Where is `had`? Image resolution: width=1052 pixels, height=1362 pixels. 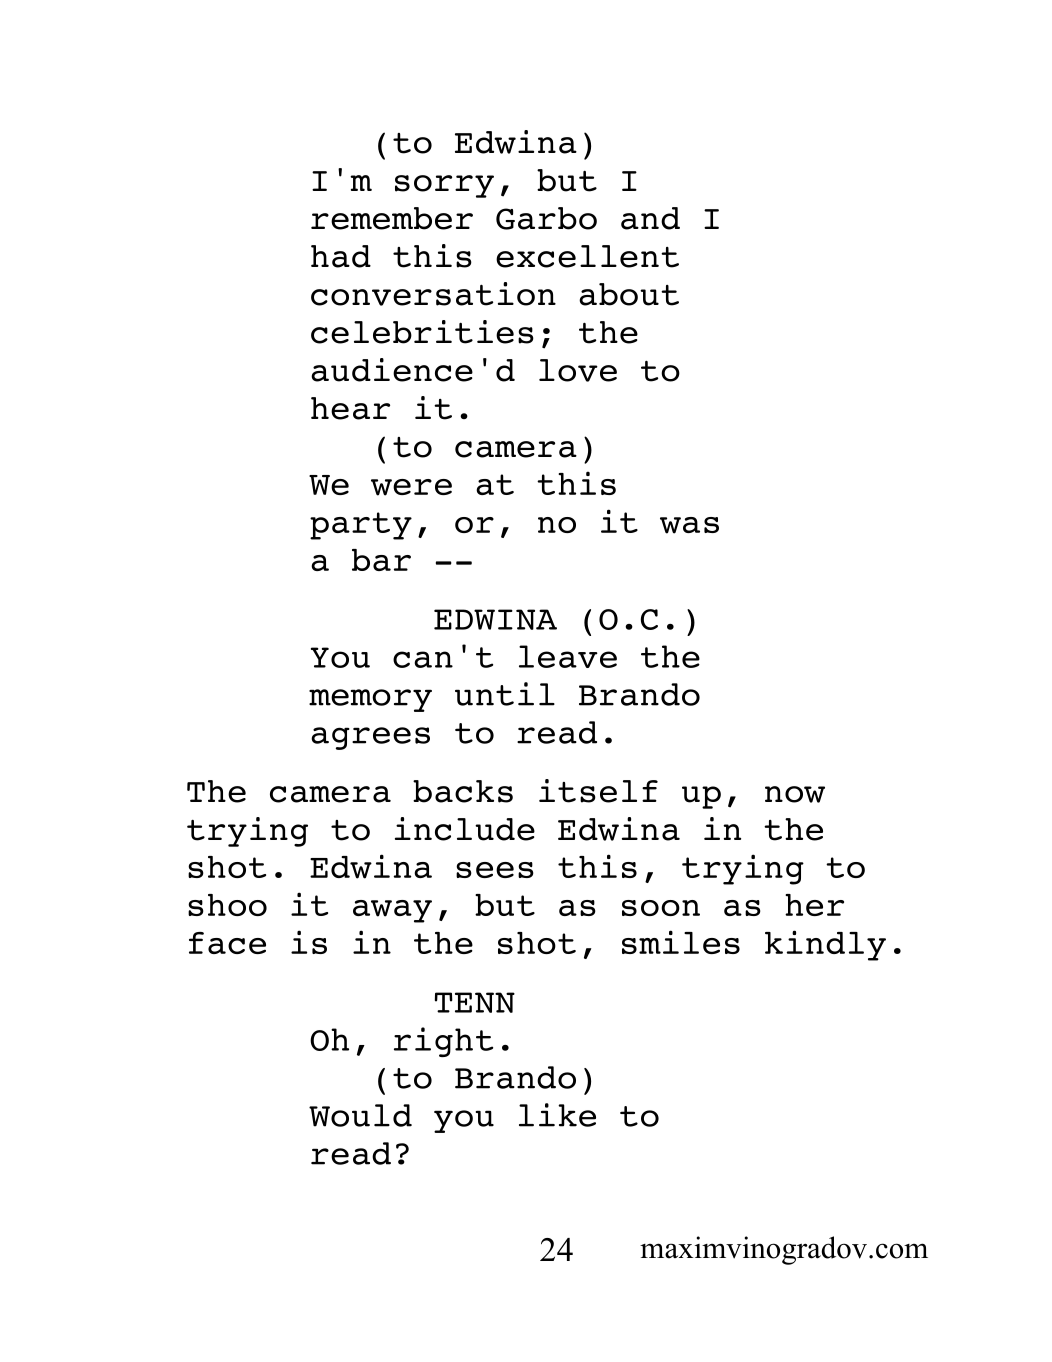 had is located at coordinates (341, 256).
